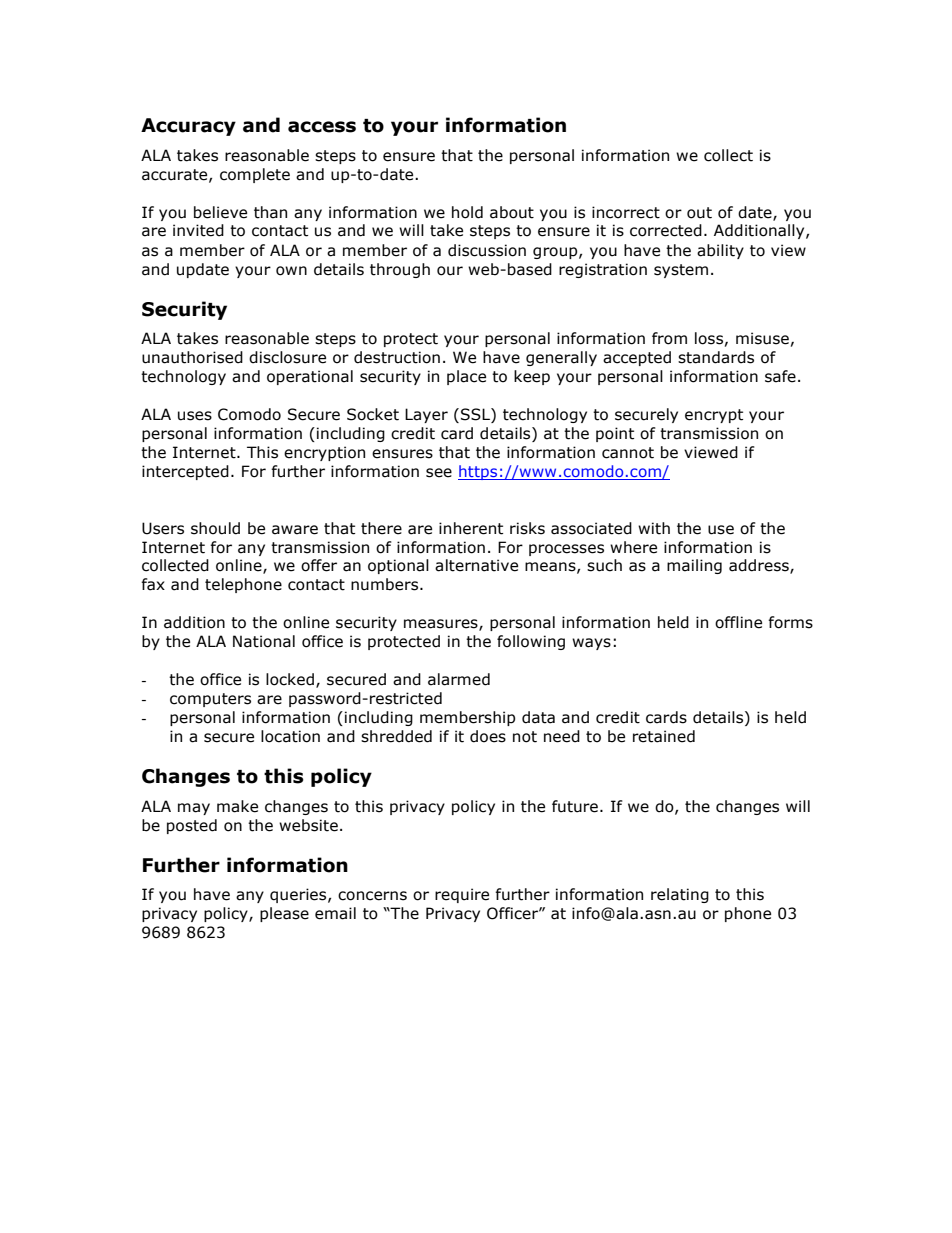  Describe the element at coordinates (255, 175) in the document. I see `complete` at that location.
